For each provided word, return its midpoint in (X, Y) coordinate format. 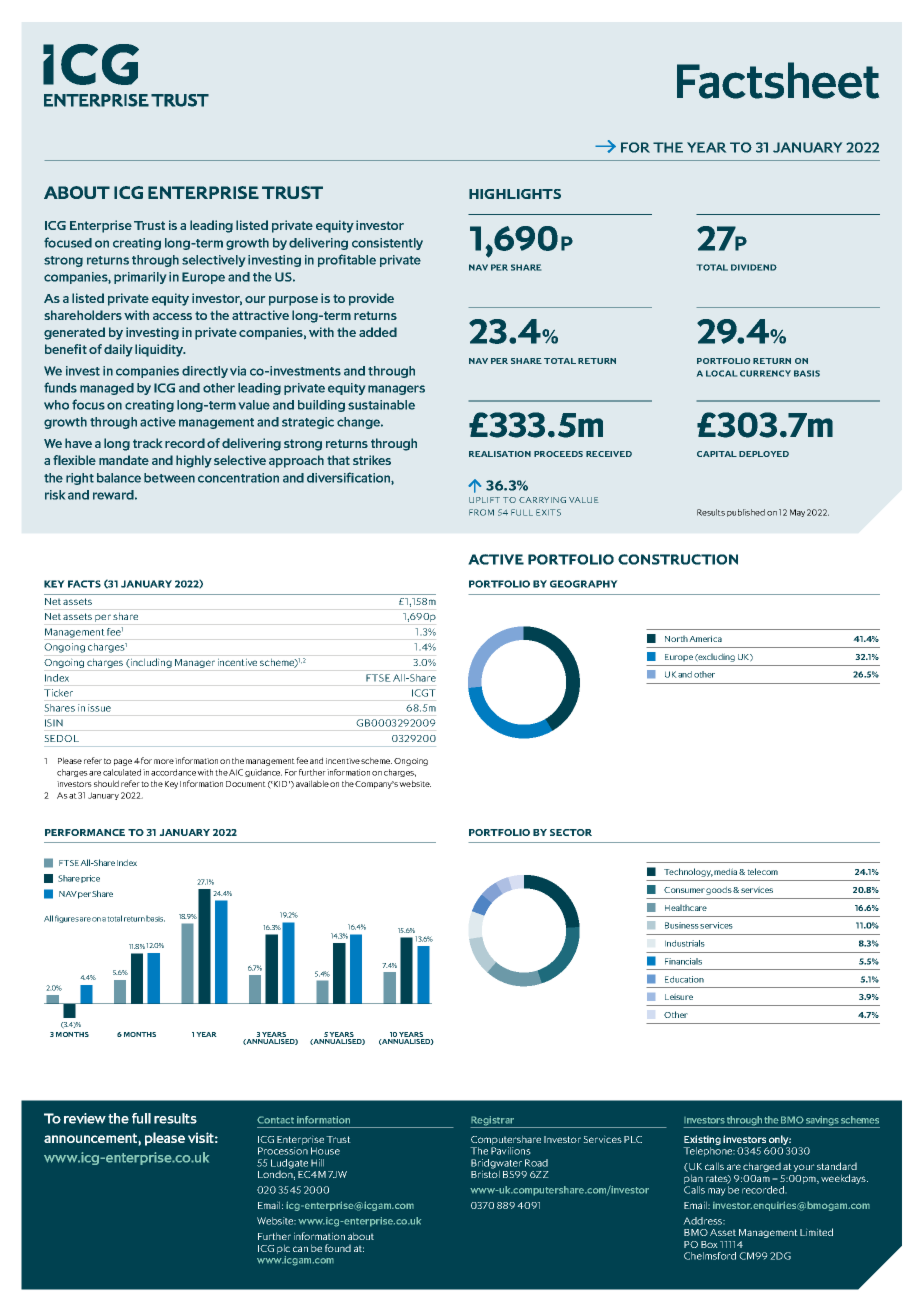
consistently (387, 244)
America (705, 638)
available (312, 783)
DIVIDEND (754, 267)
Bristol (485, 1173)
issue (99, 708)
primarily (140, 278)
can (300, 1249)
